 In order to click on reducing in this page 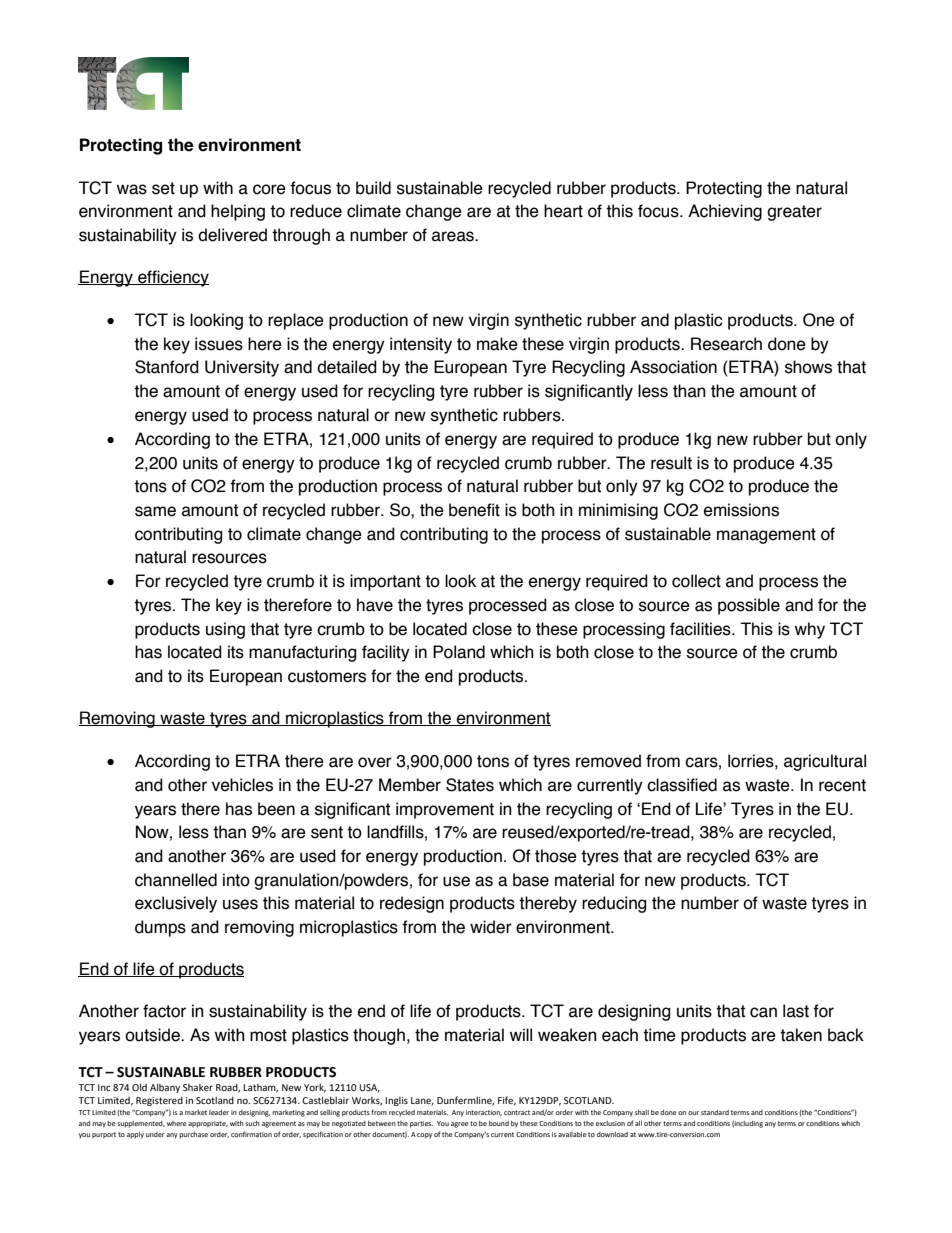, I will do `click(614, 904)`.
